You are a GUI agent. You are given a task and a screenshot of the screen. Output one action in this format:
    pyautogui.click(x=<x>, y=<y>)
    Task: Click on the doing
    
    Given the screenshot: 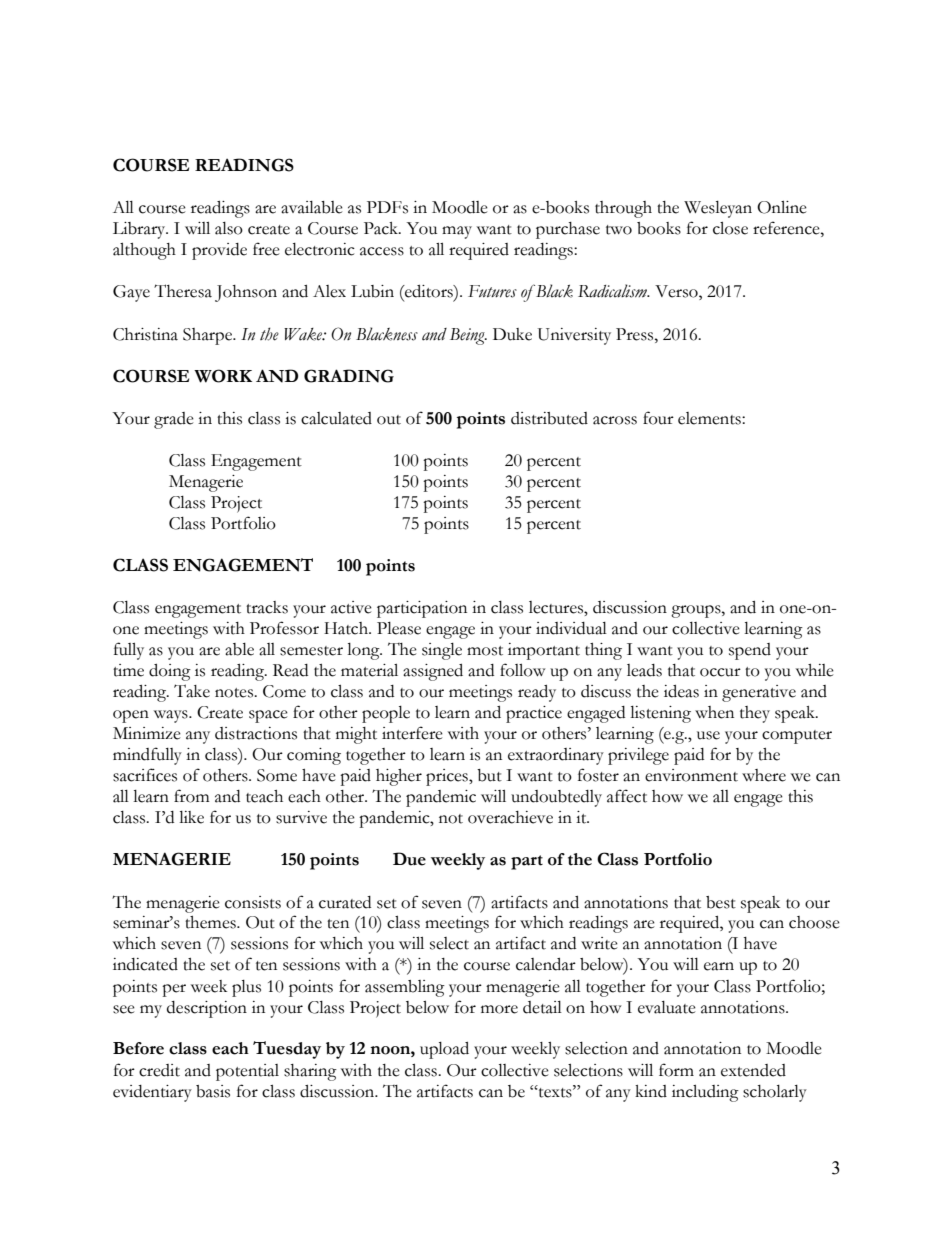 What is the action you would take?
    pyautogui.click(x=170, y=672)
